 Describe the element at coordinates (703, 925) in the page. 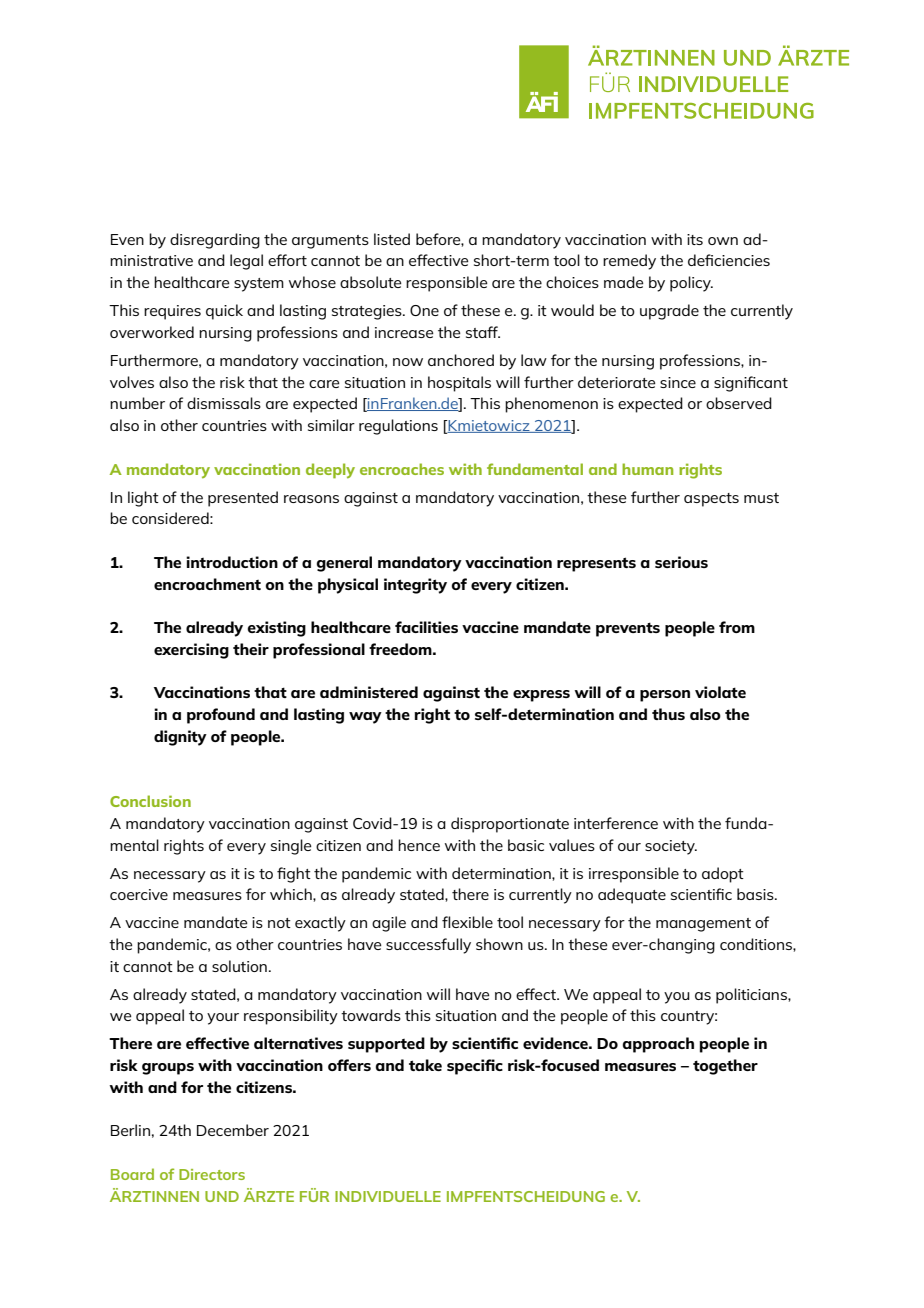

I see `management` at that location.
